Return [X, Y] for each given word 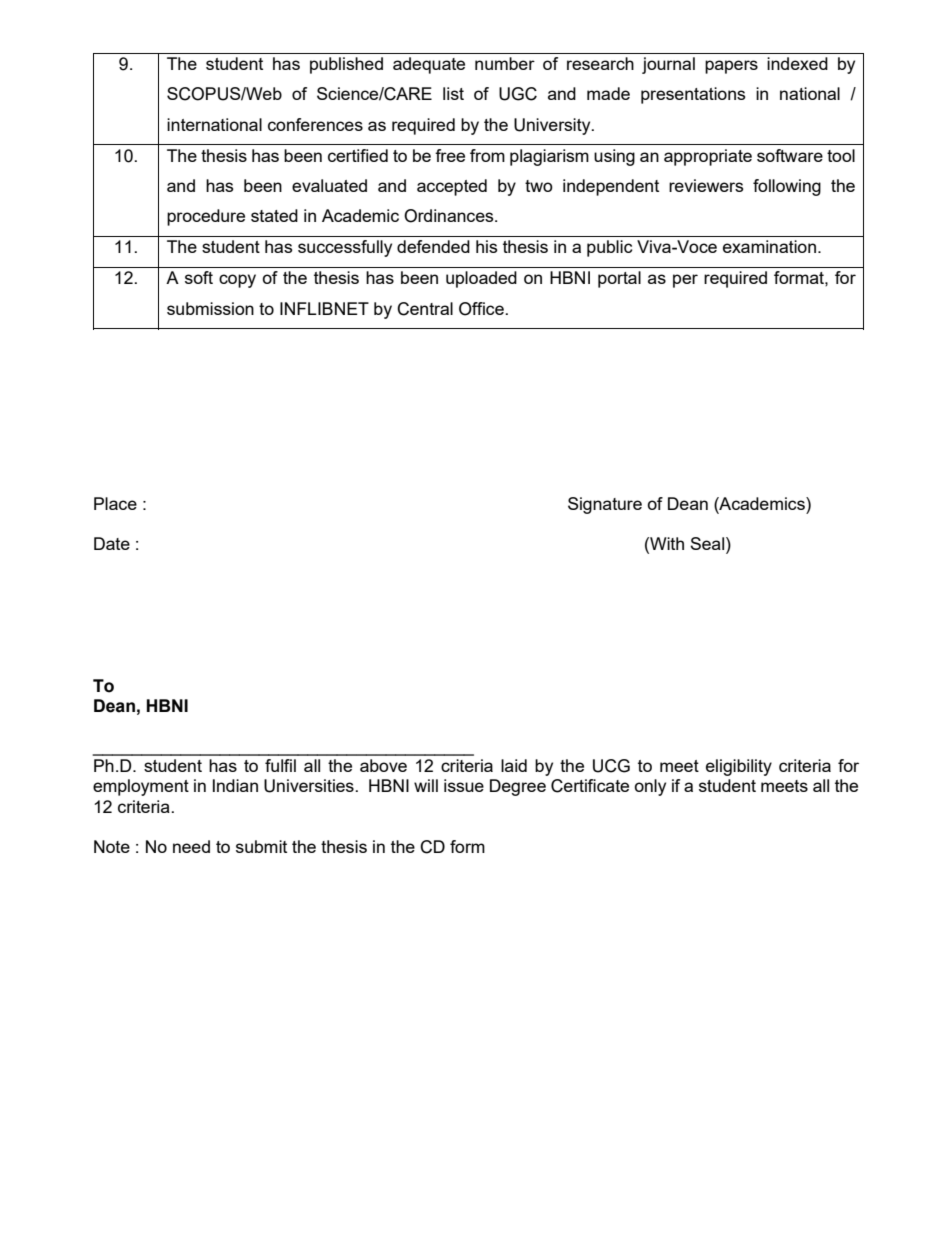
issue [464, 785]
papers [731, 67]
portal [619, 279]
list [453, 93]
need [191, 846]
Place [115, 503]
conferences [315, 124]
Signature [605, 505]
